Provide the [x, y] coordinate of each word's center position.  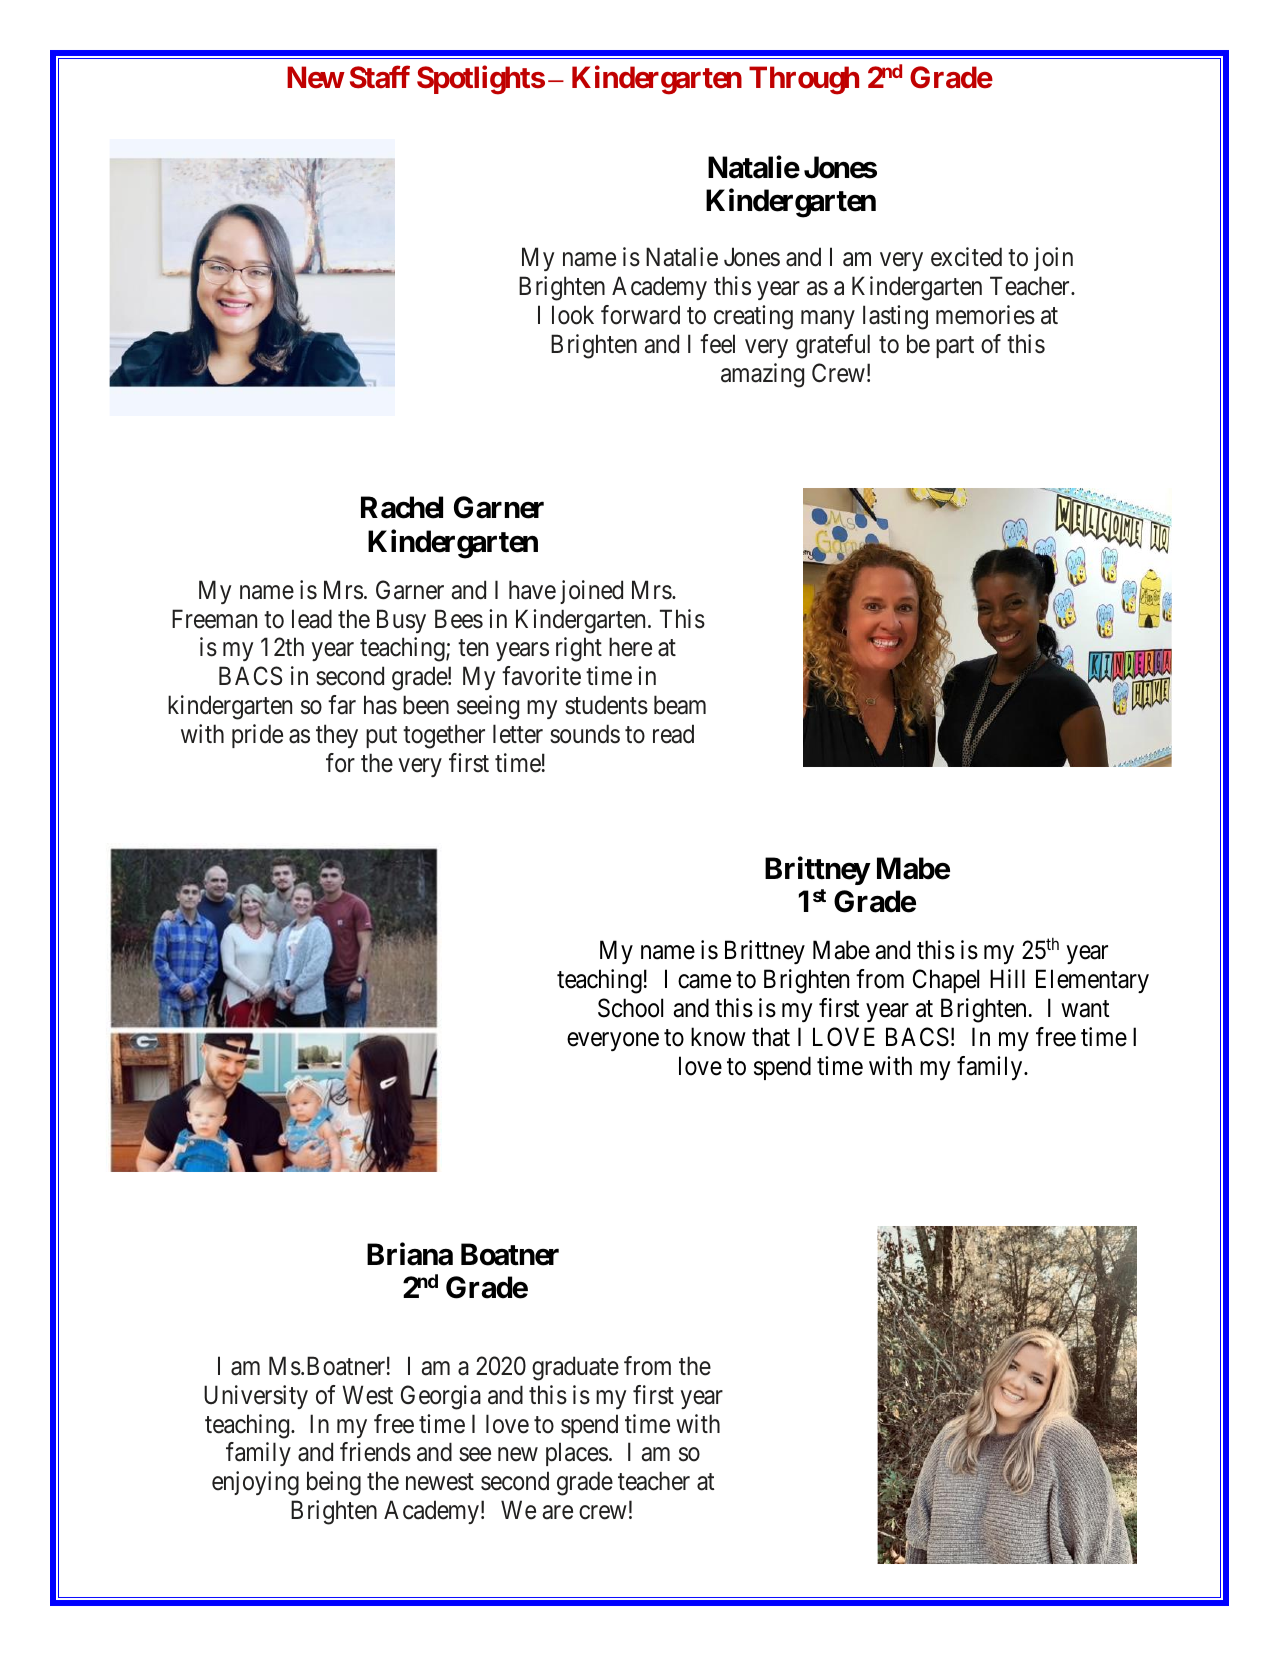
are [558, 1513]
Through [804, 81]
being [334, 1483]
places [577, 1454]
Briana [410, 1254]
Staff [380, 77]
